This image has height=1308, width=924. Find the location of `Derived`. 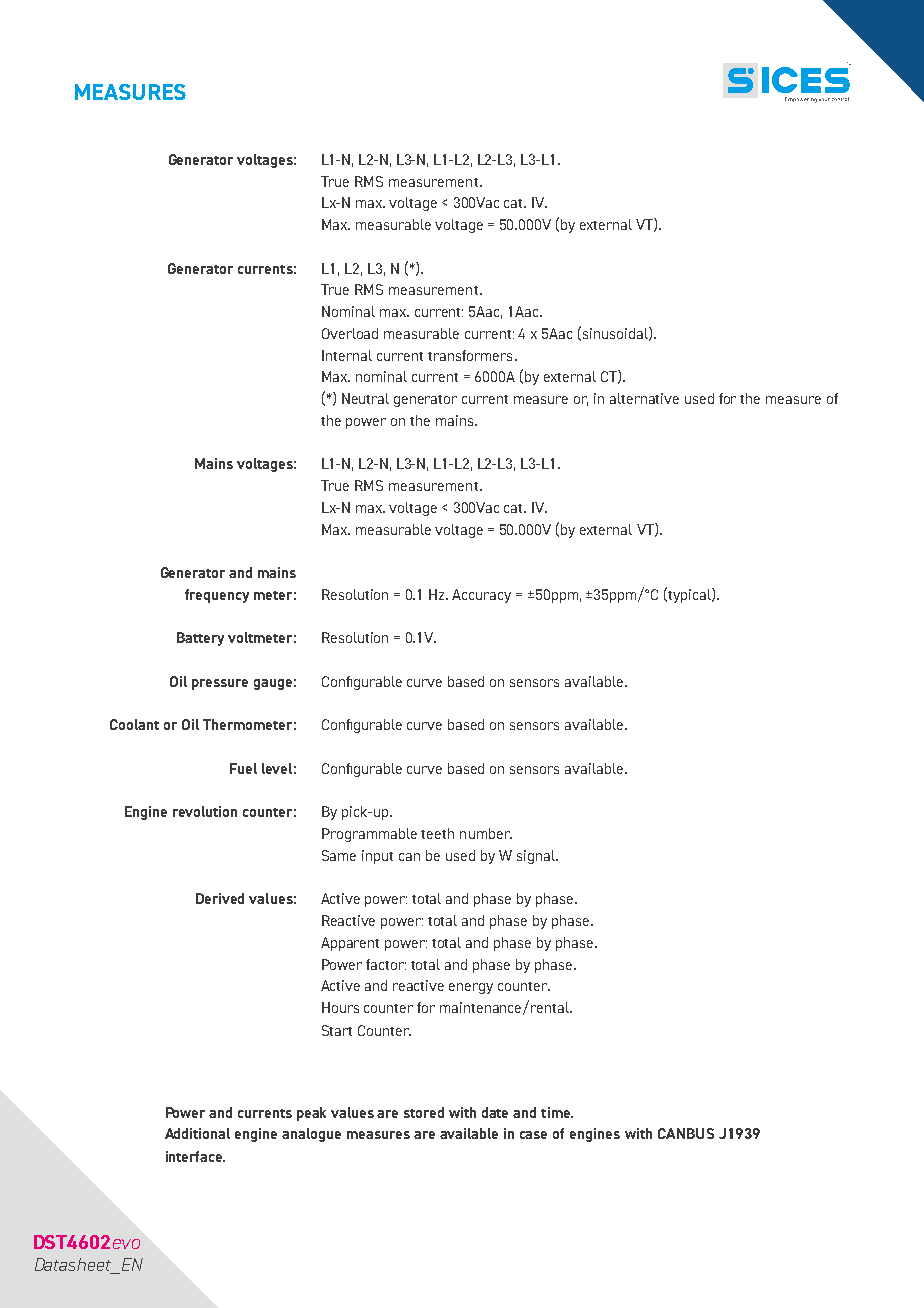

Derived is located at coordinates (220, 898).
